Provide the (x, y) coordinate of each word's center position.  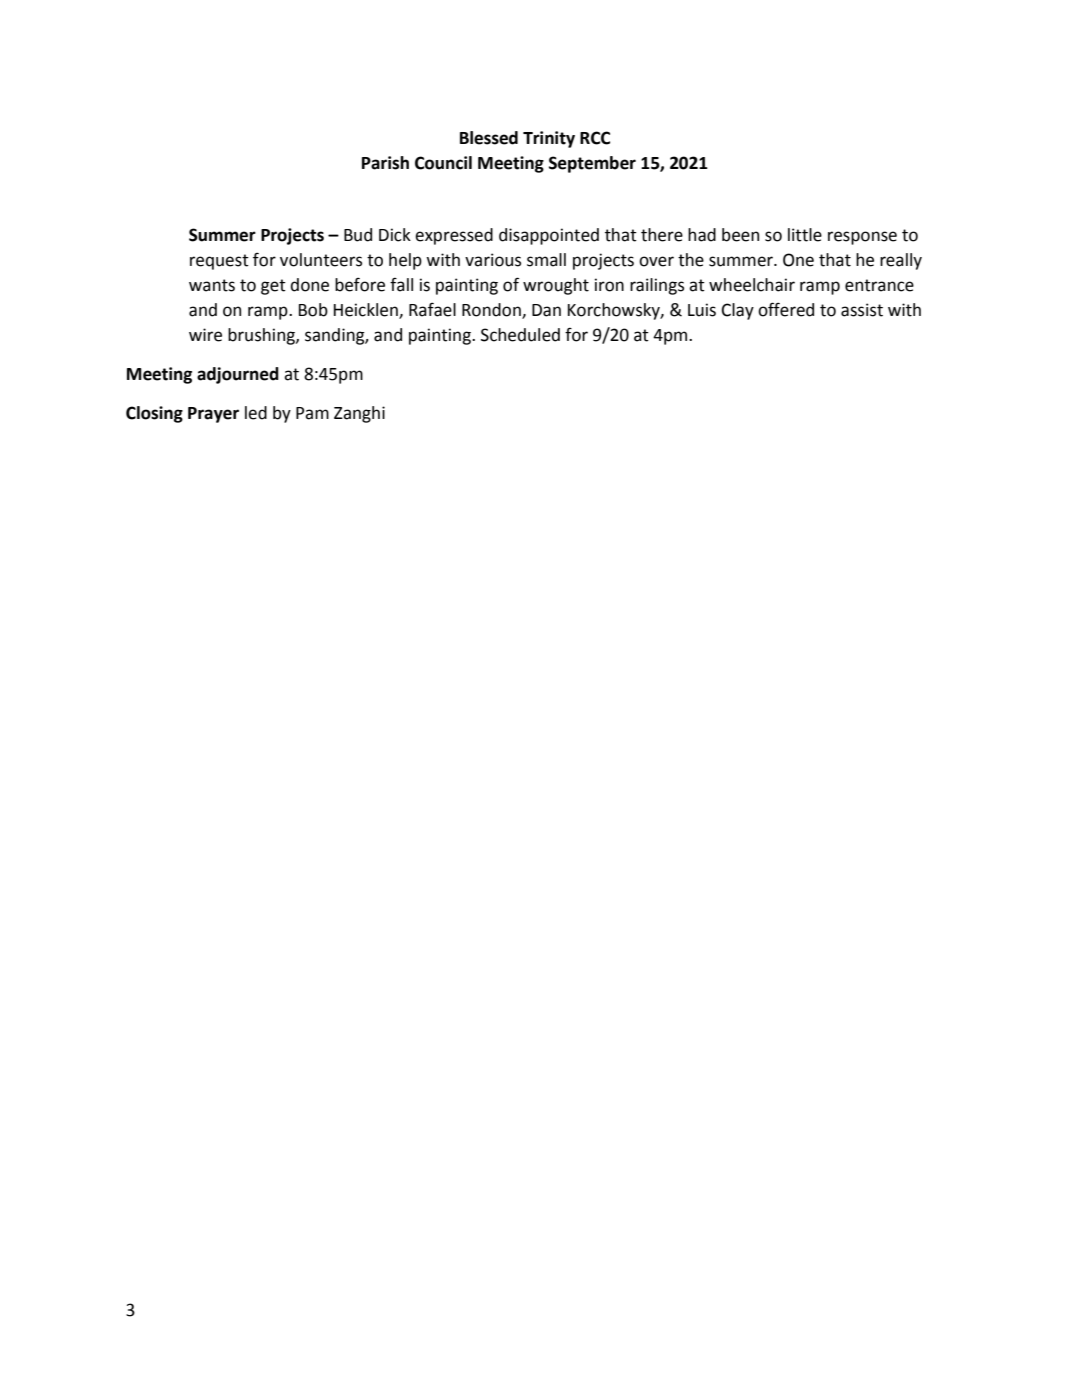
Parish (385, 163)
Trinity (549, 139)
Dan (546, 310)
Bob (313, 310)
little (805, 235)
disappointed (549, 236)
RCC (595, 138)
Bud (358, 235)
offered (786, 309)
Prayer (213, 415)
